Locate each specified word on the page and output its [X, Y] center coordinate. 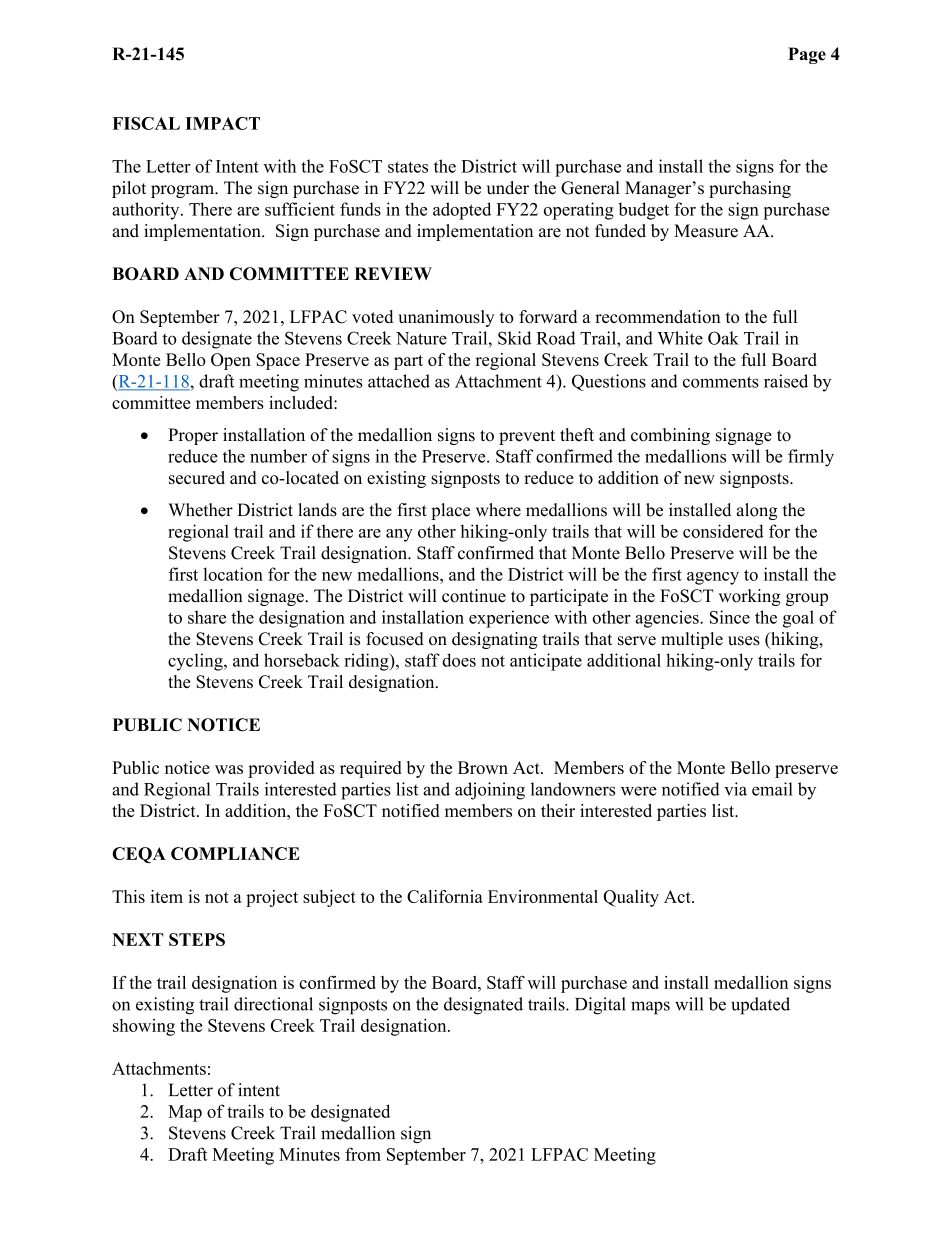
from [363, 1154]
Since [730, 617]
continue [474, 596]
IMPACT [222, 123]
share [207, 617]
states [408, 167]
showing [144, 1027]
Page [807, 55]
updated [760, 1006]
